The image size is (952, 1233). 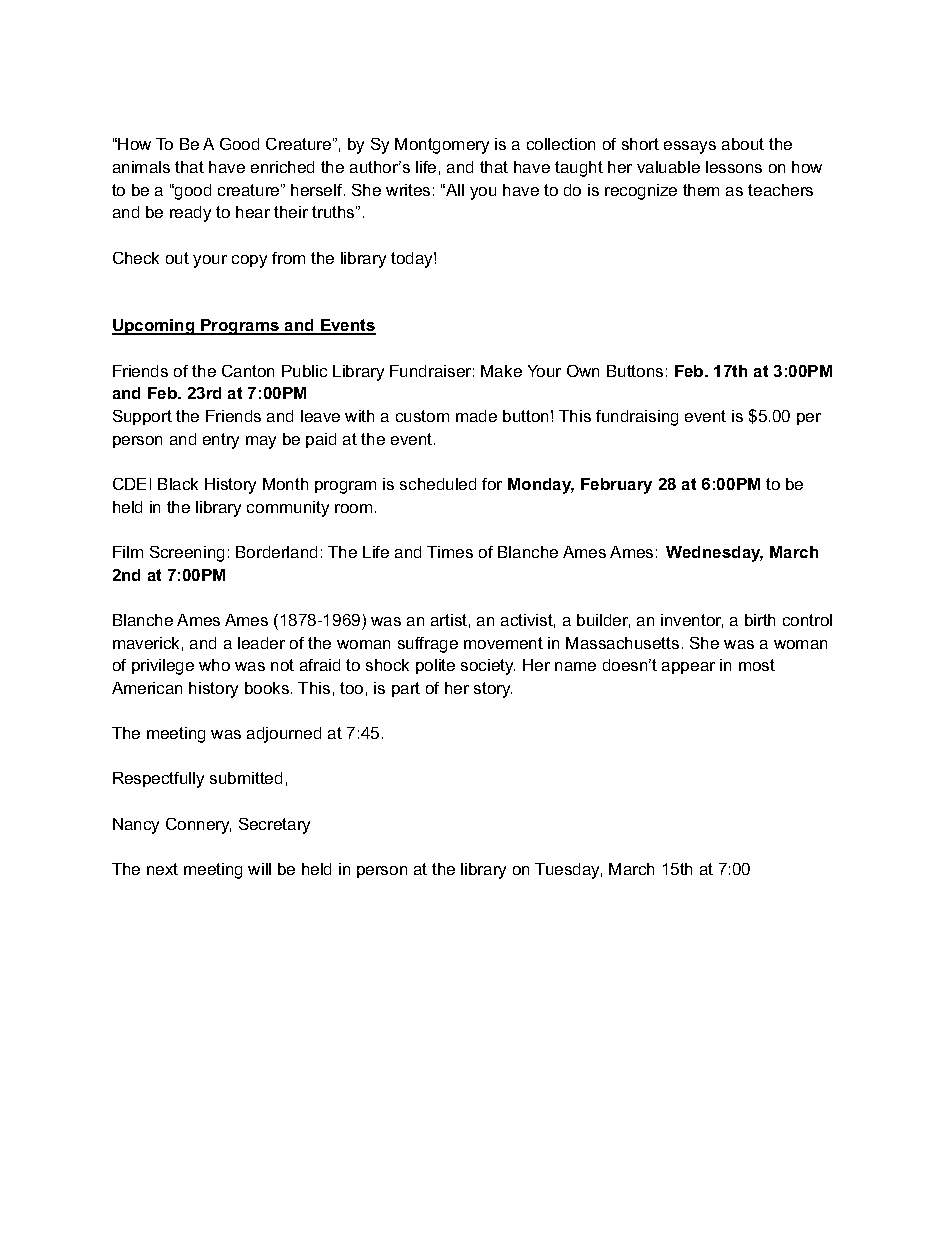 I want to click on lessons, so click(x=734, y=167).
